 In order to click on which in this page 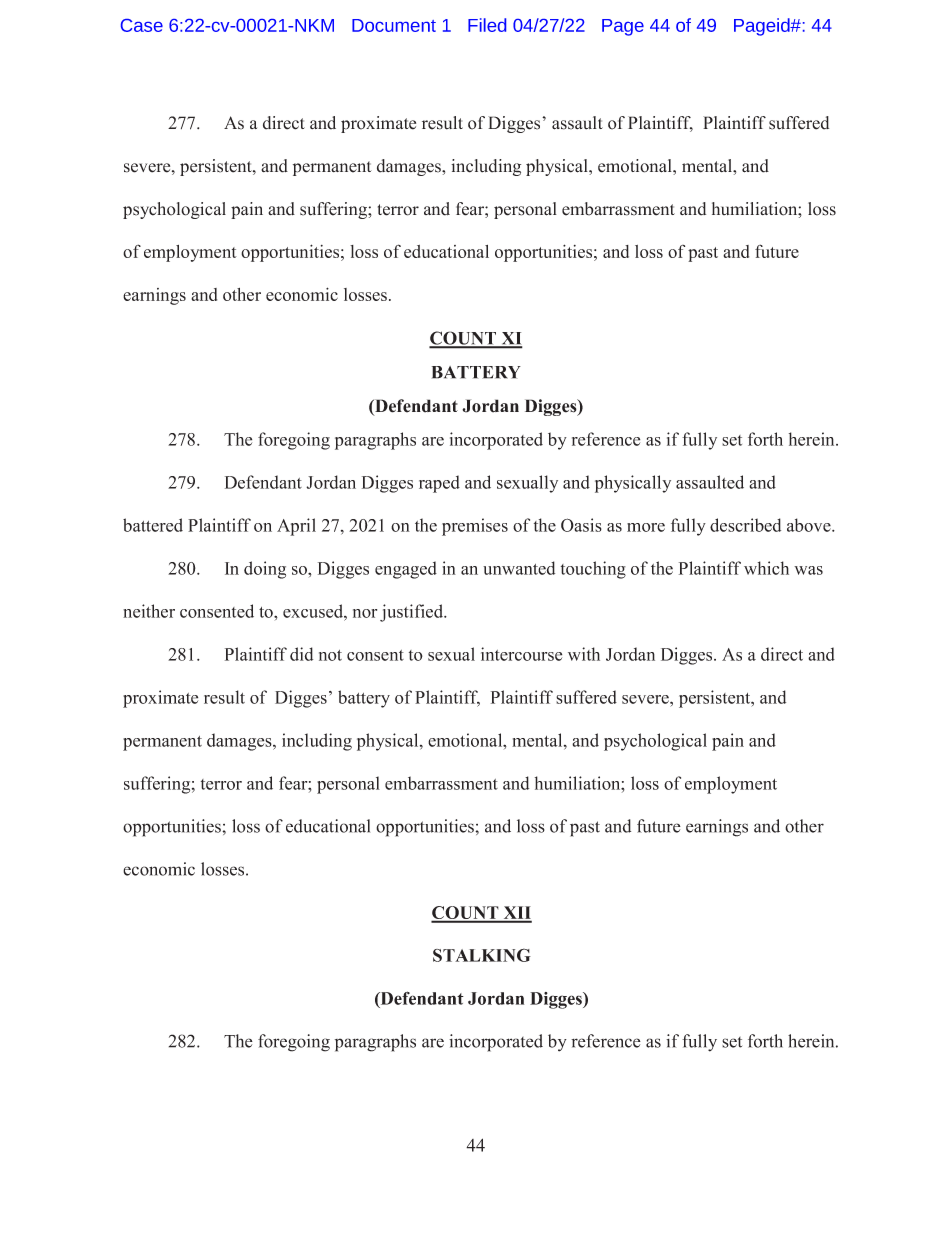, I will do `click(766, 568)`.
